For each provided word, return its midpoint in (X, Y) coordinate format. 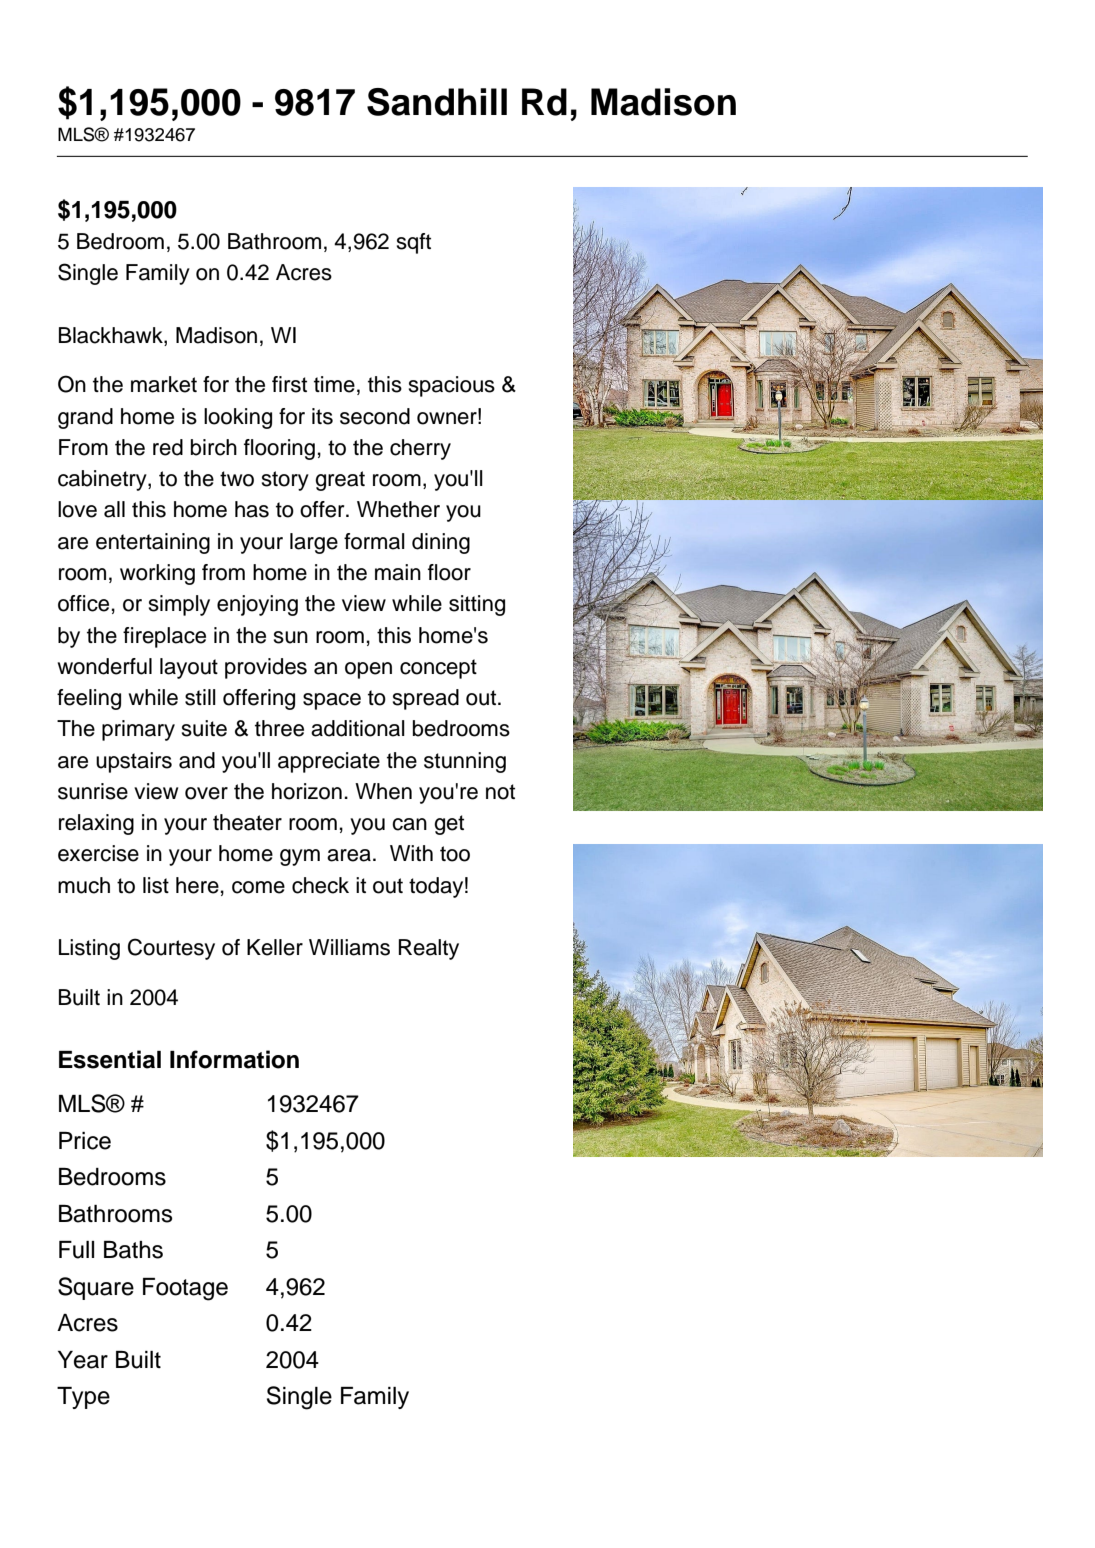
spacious (452, 386)
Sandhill (437, 102)
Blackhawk (112, 336)
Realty (429, 949)
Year (83, 1360)
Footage (185, 1289)
